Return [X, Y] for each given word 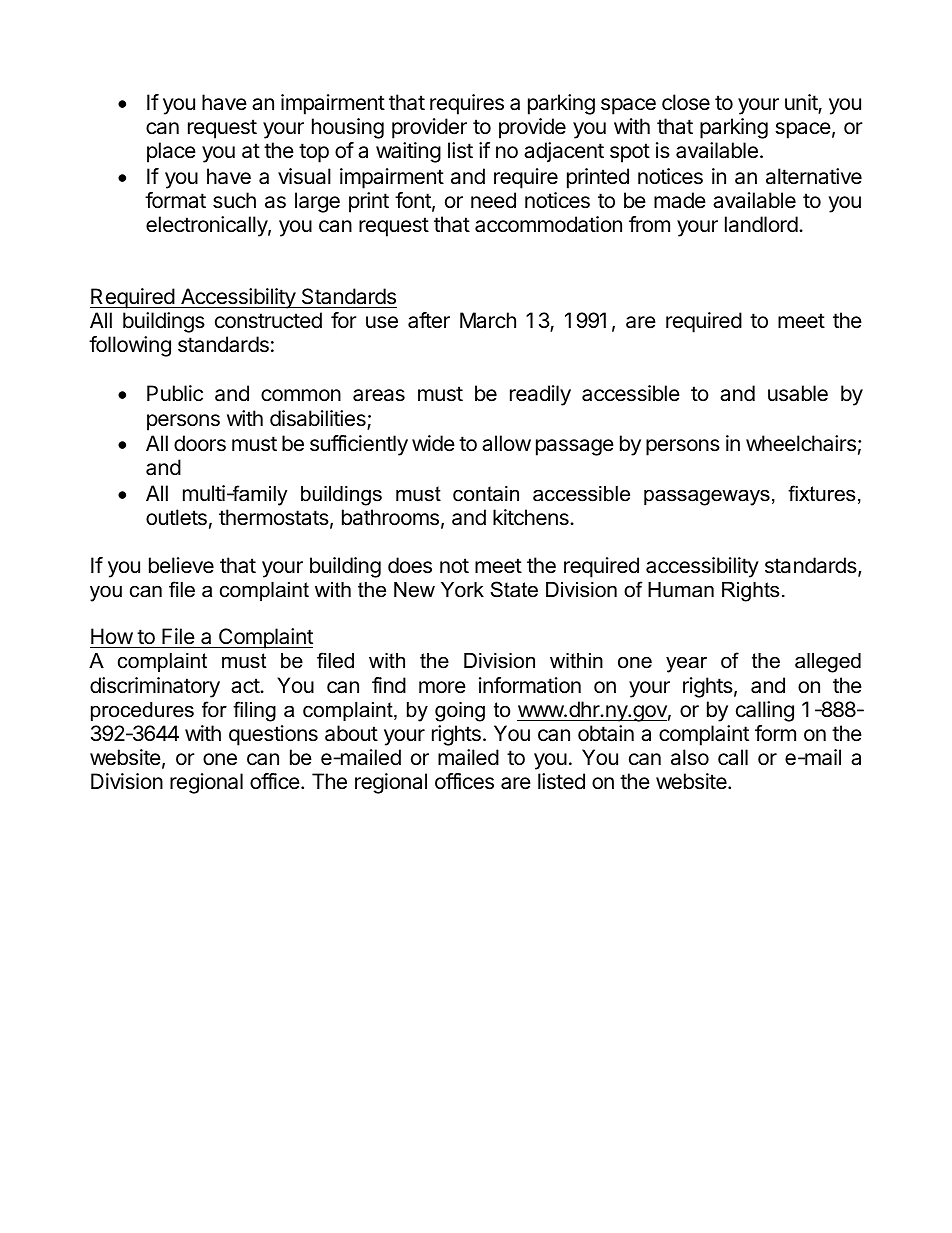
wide [433, 443]
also [690, 757]
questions [273, 735]
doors [200, 443]
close [686, 102]
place [171, 152]
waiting [408, 152]
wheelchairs [801, 443]
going [460, 712]
